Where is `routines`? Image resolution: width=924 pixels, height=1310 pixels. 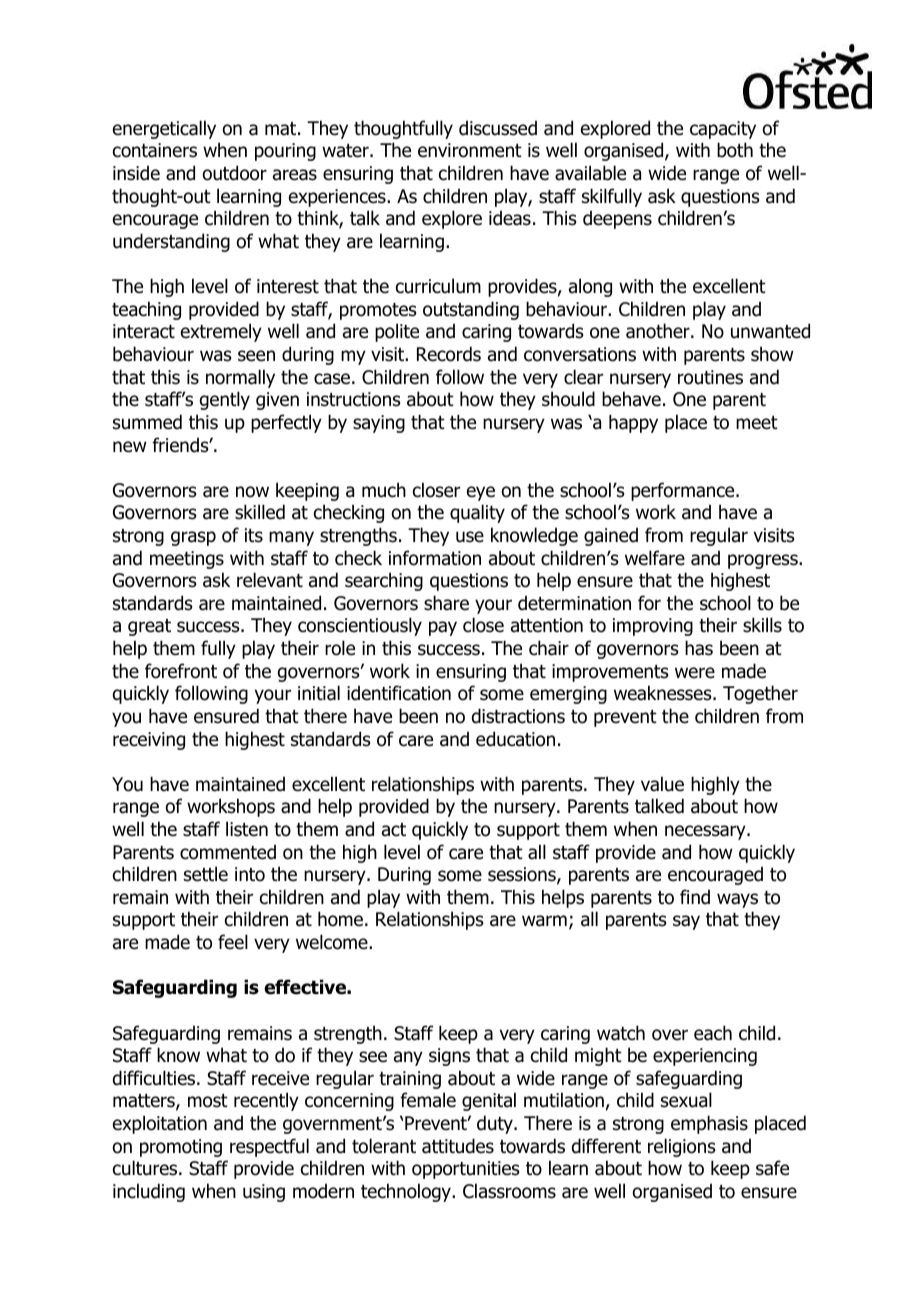
routines is located at coordinates (710, 377).
